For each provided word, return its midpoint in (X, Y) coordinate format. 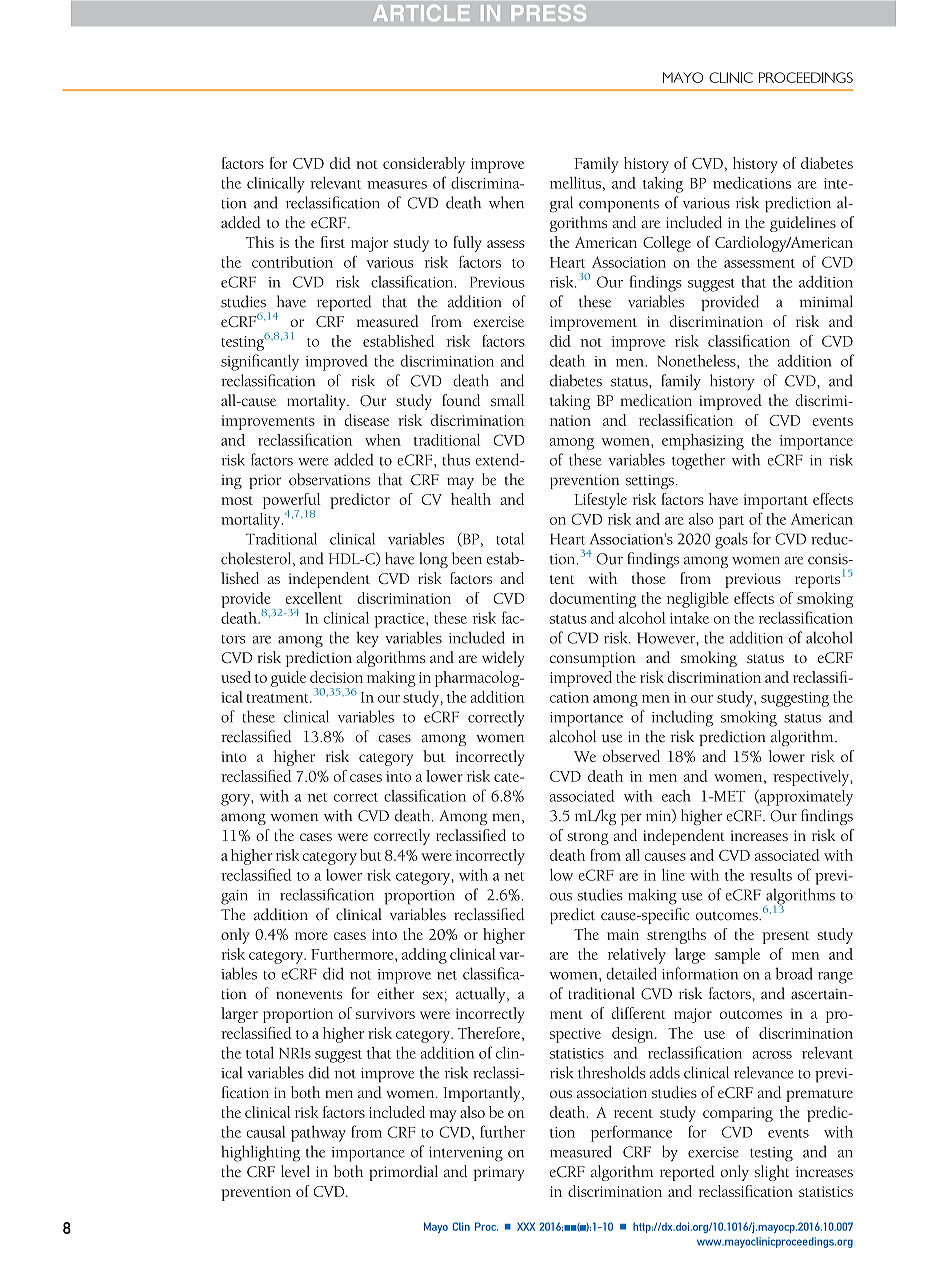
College (667, 244)
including (682, 718)
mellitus (575, 183)
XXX (526, 1226)
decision (336, 677)
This (260, 242)
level (295, 1171)
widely (503, 659)
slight (772, 1173)
